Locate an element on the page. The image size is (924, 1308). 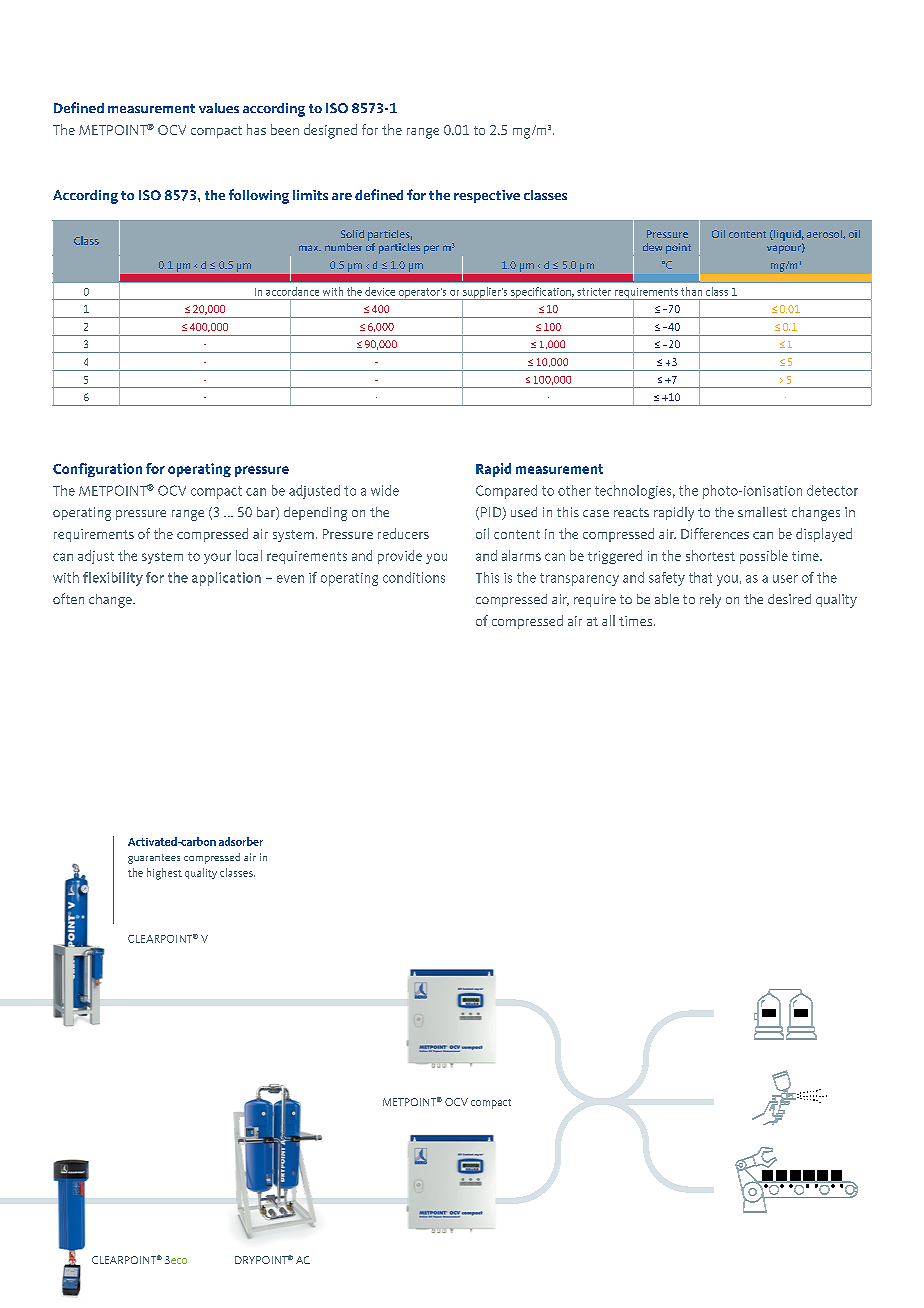
rely is located at coordinates (710, 601).
